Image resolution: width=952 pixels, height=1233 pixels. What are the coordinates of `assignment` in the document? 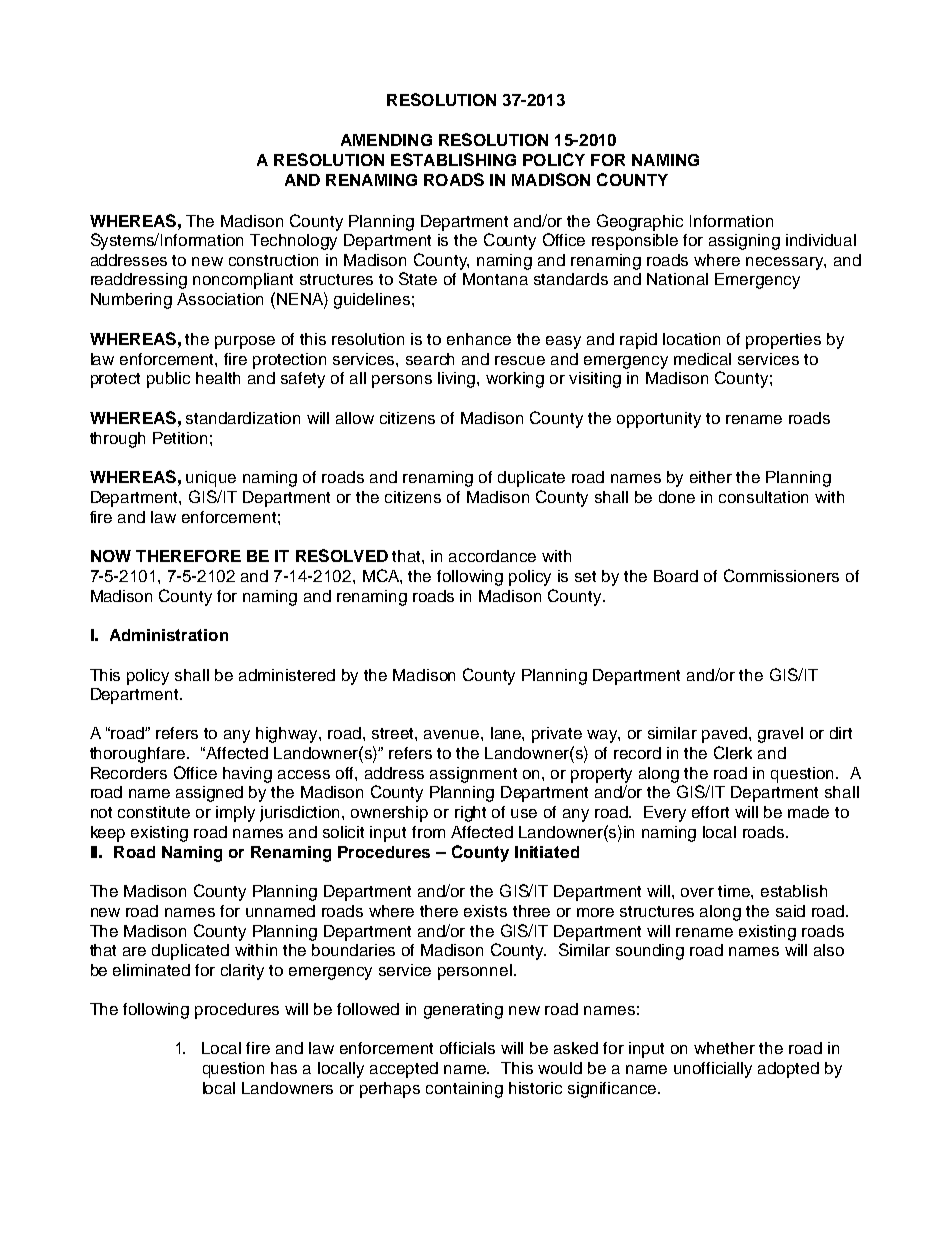 It's located at (473, 775).
